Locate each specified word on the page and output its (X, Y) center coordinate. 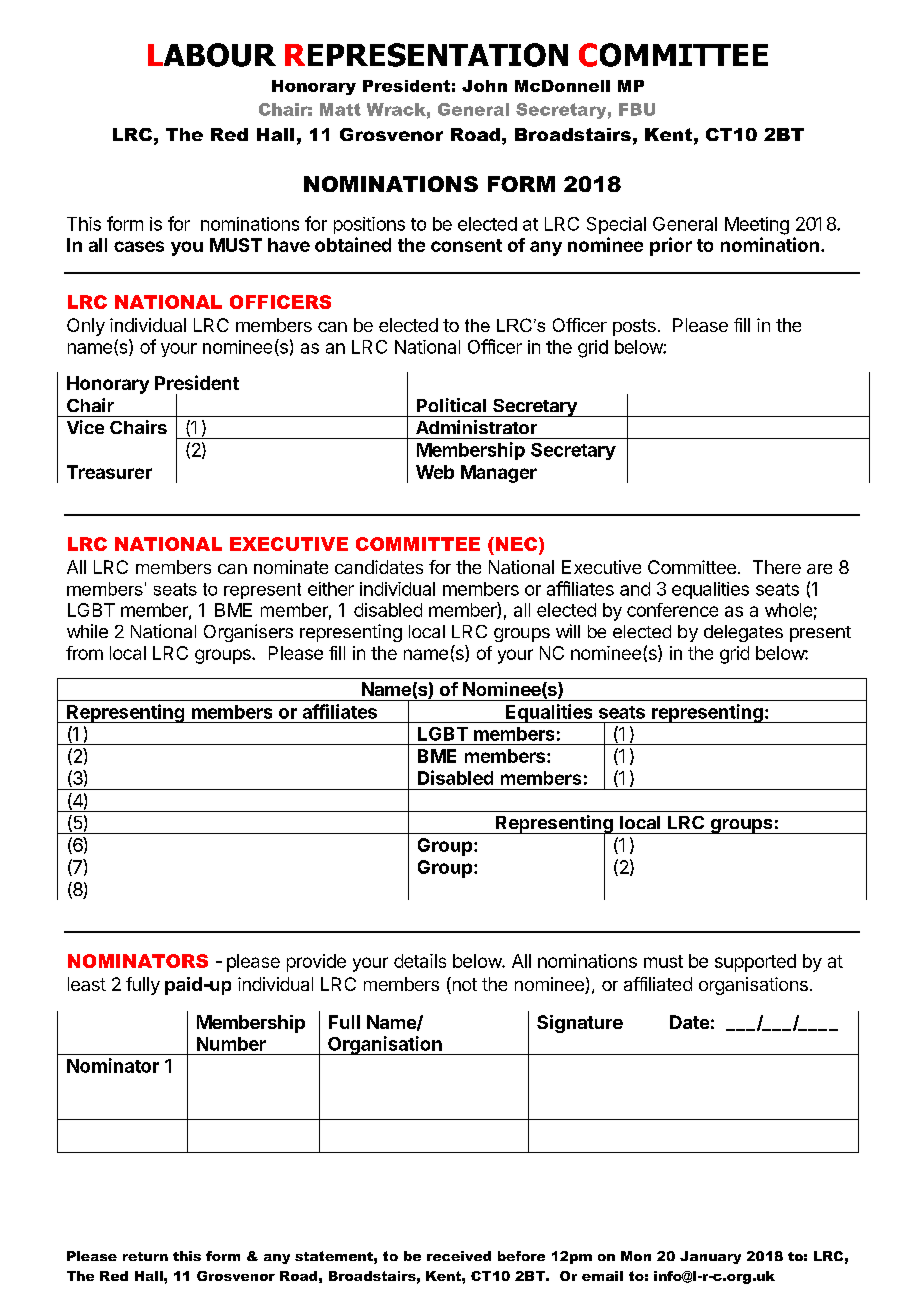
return (145, 1256)
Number (231, 1044)
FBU (637, 109)
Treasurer (109, 472)
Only (86, 327)
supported (755, 963)
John (484, 86)
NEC (516, 544)
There (777, 567)
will (568, 631)
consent (466, 245)
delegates (743, 633)
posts (634, 327)
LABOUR (212, 55)
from (84, 653)
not (463, 985)
